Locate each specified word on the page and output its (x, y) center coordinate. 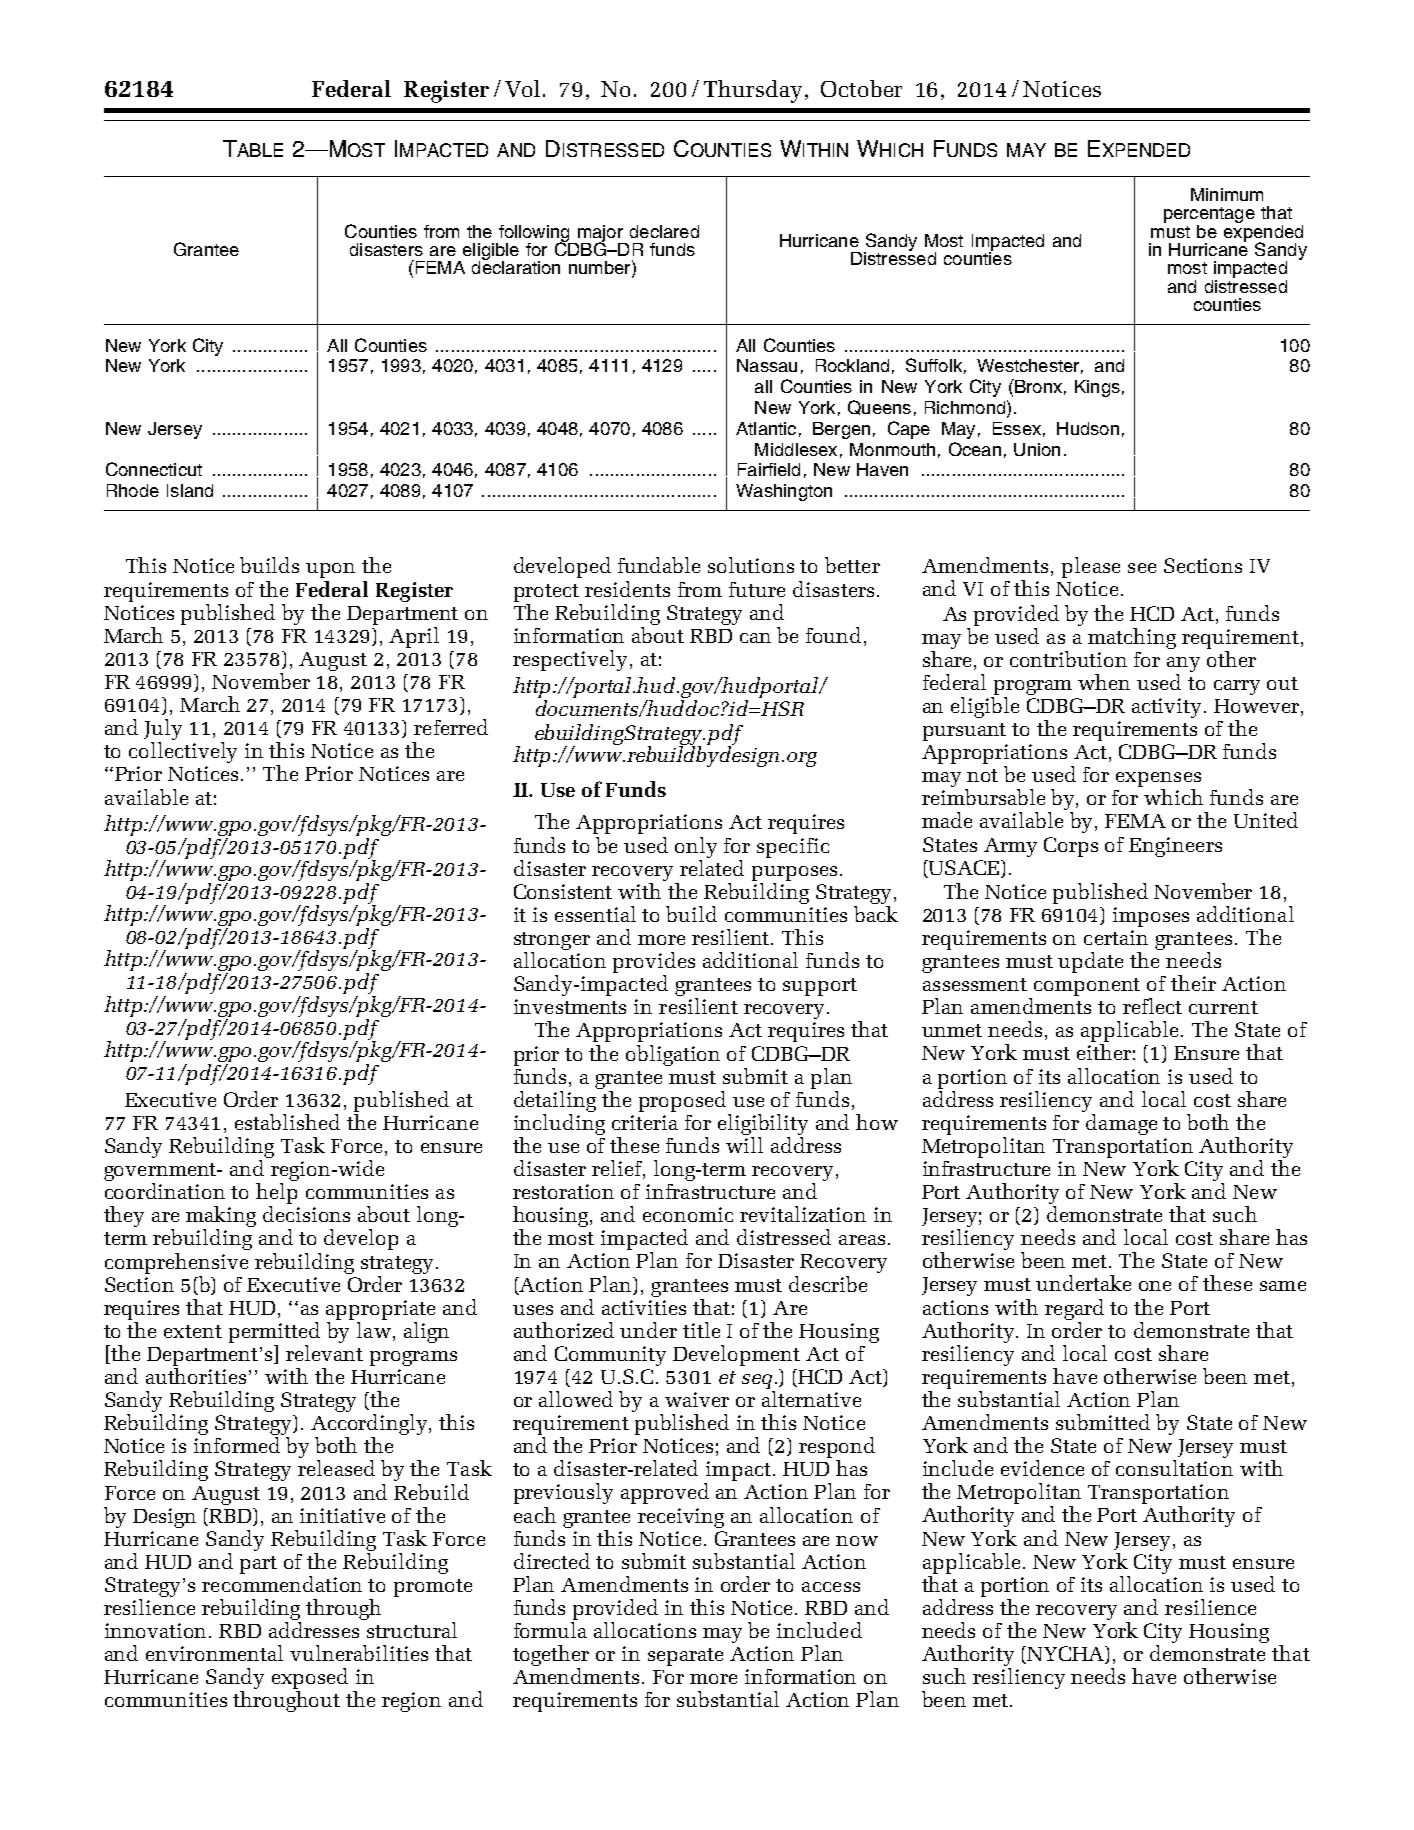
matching (1132, 638)
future (757, 589)
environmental (214, 1653)
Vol (522, 88)
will (744, 1145)
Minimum (1227, 194)
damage (1121, 1124)
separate (685, 1657)
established (287, 1122)
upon (330, 570)
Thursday (755, 91)
